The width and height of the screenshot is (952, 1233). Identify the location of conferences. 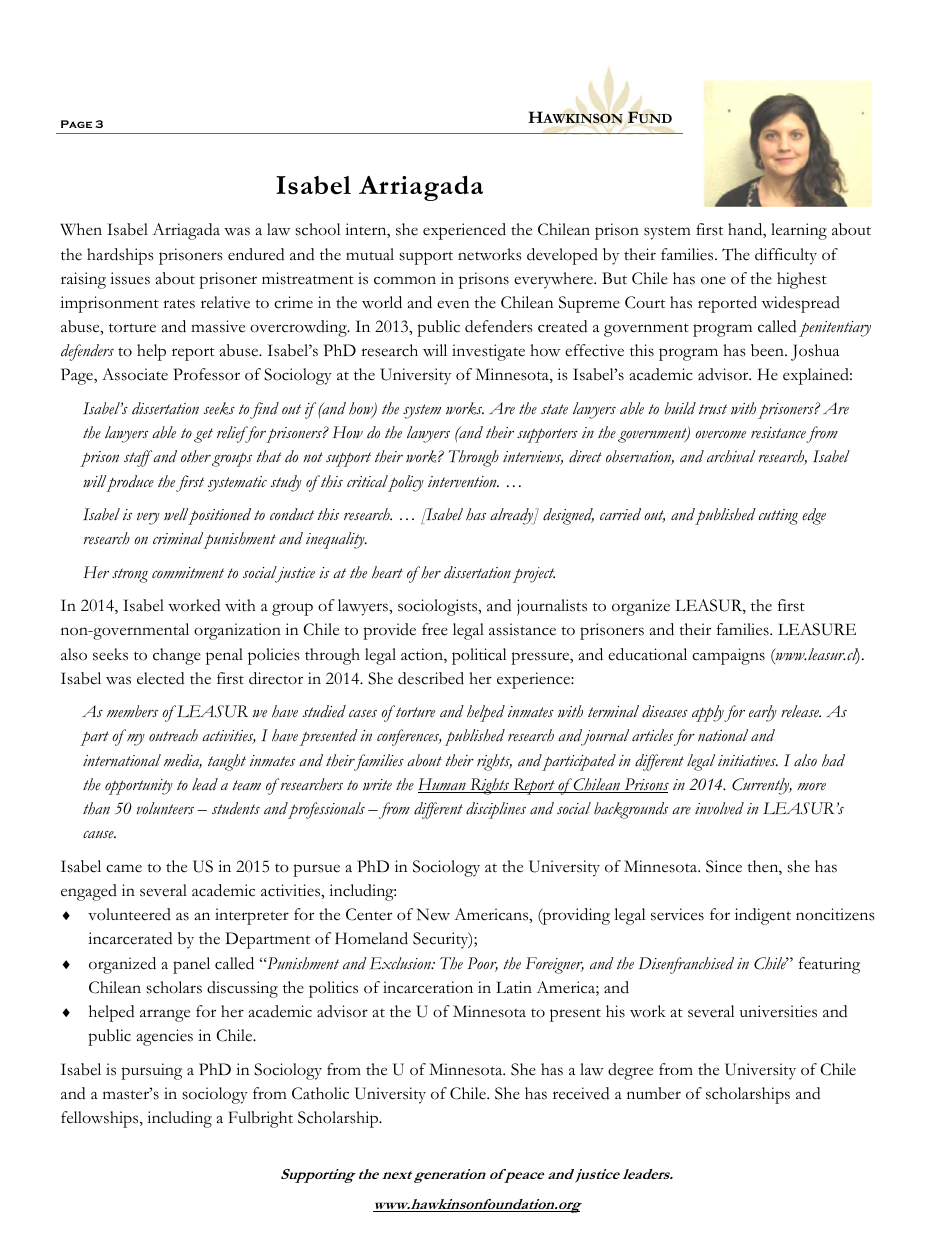
(409, 737).
